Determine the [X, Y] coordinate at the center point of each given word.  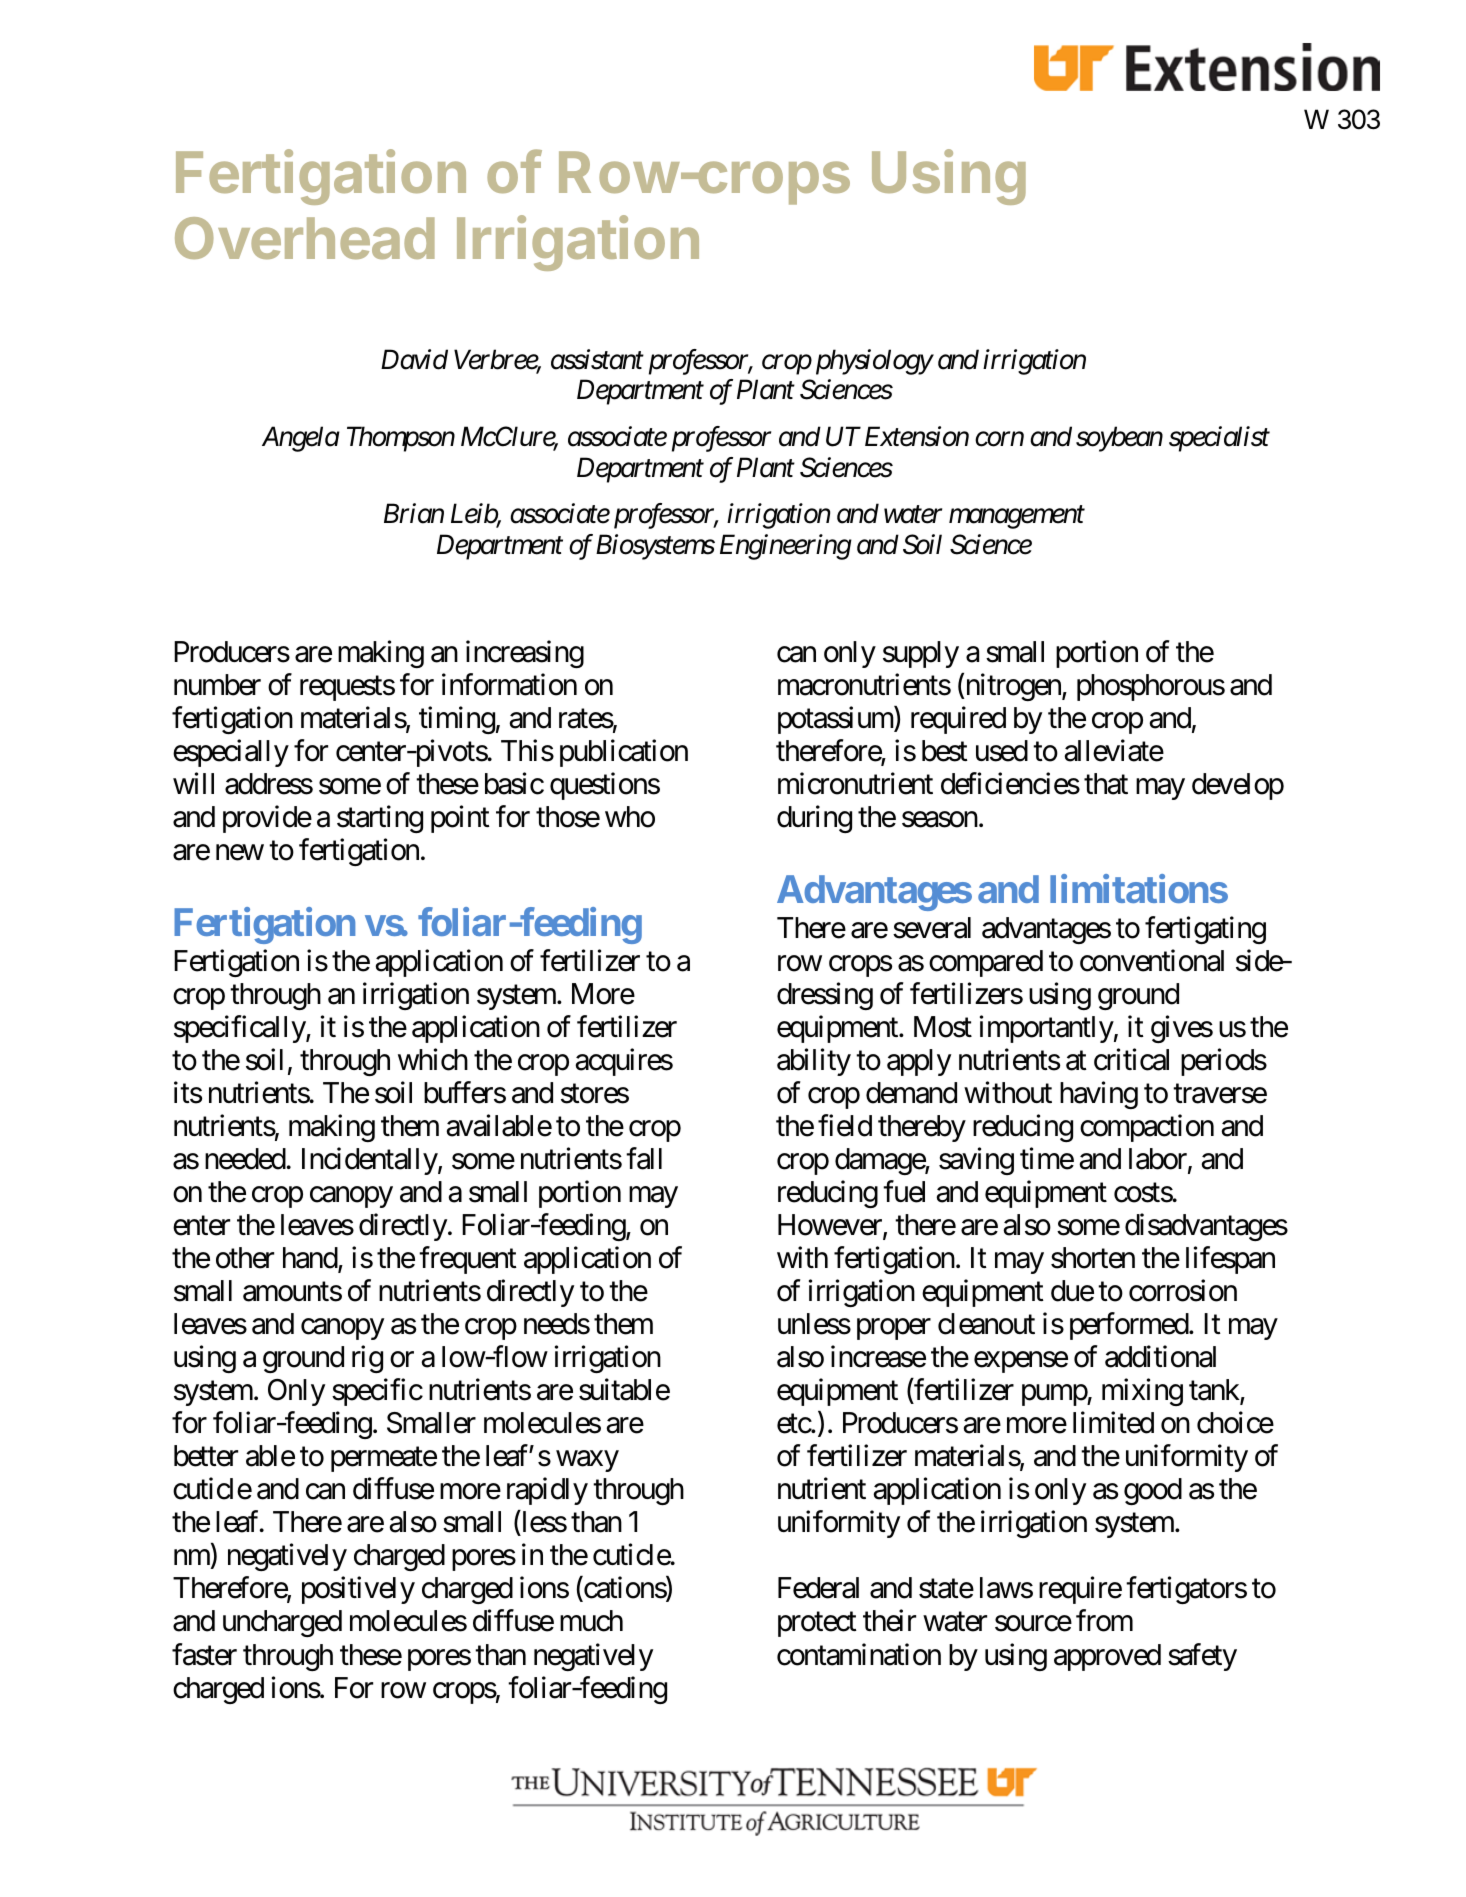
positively [358, 1590]
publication [624, 753]
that [1106, 784]
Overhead [305, 238]
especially [231, 753]
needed [246, 1159]
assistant [597, 360]
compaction [1147, 1128]
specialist [1219, 439]
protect [817, 1625]
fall [644, 1158]
